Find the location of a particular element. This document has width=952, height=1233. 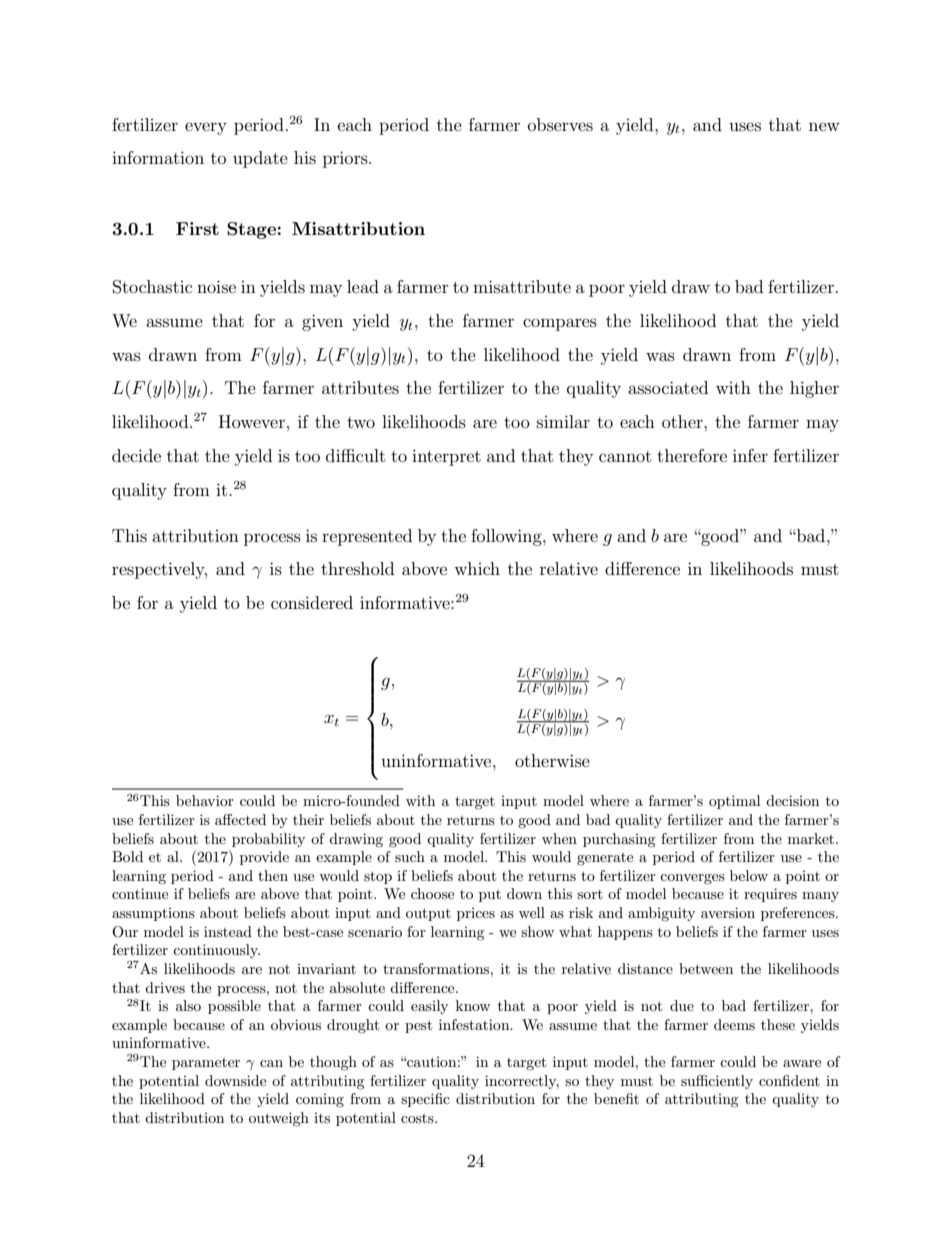

observes is located at coordinates (560, 124).
